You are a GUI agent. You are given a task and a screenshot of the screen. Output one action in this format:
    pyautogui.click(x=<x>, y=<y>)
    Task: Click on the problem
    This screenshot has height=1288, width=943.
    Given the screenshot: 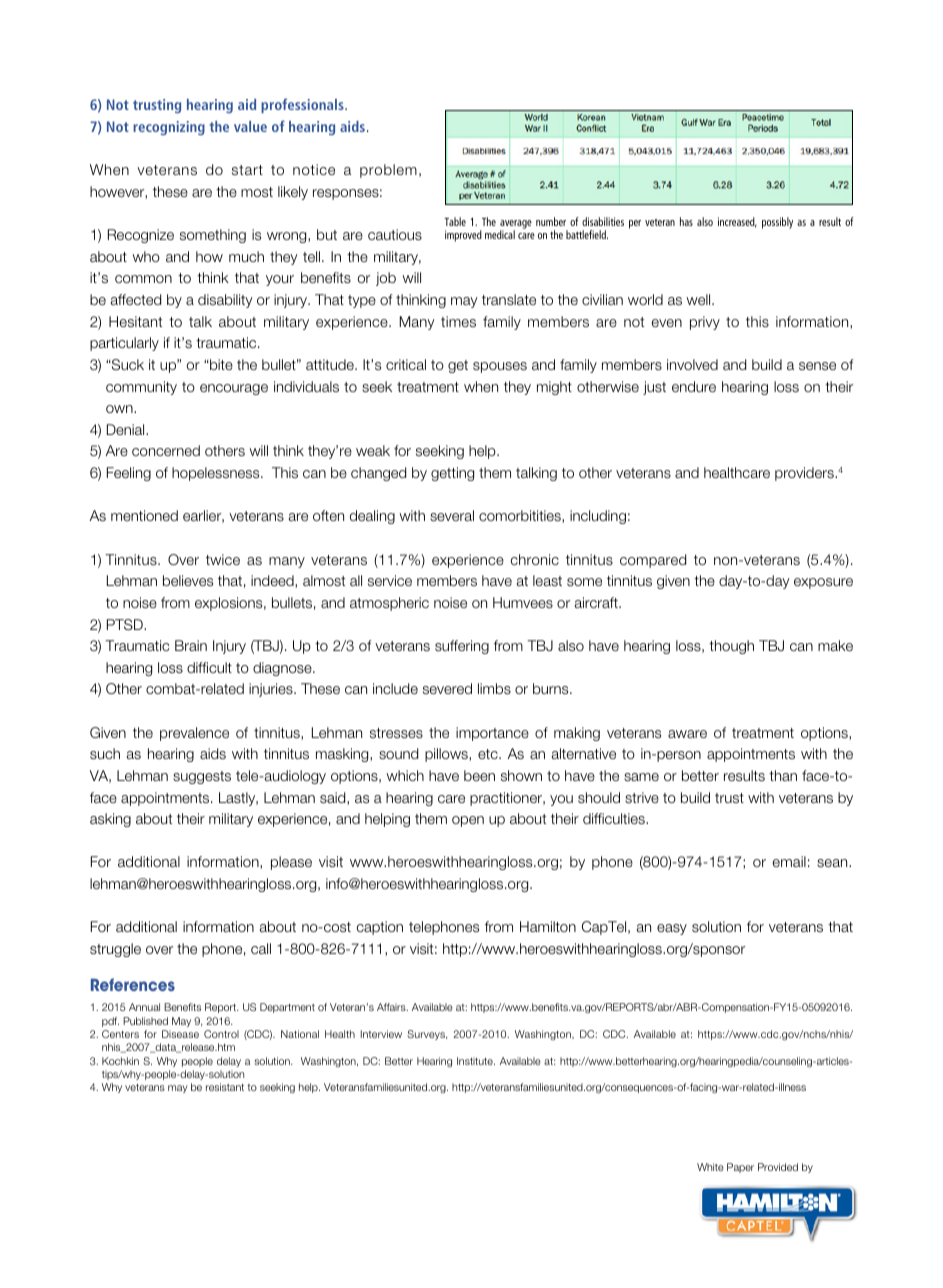 What is the action you would take?
    pyautogui.click(x=388, y=171)
